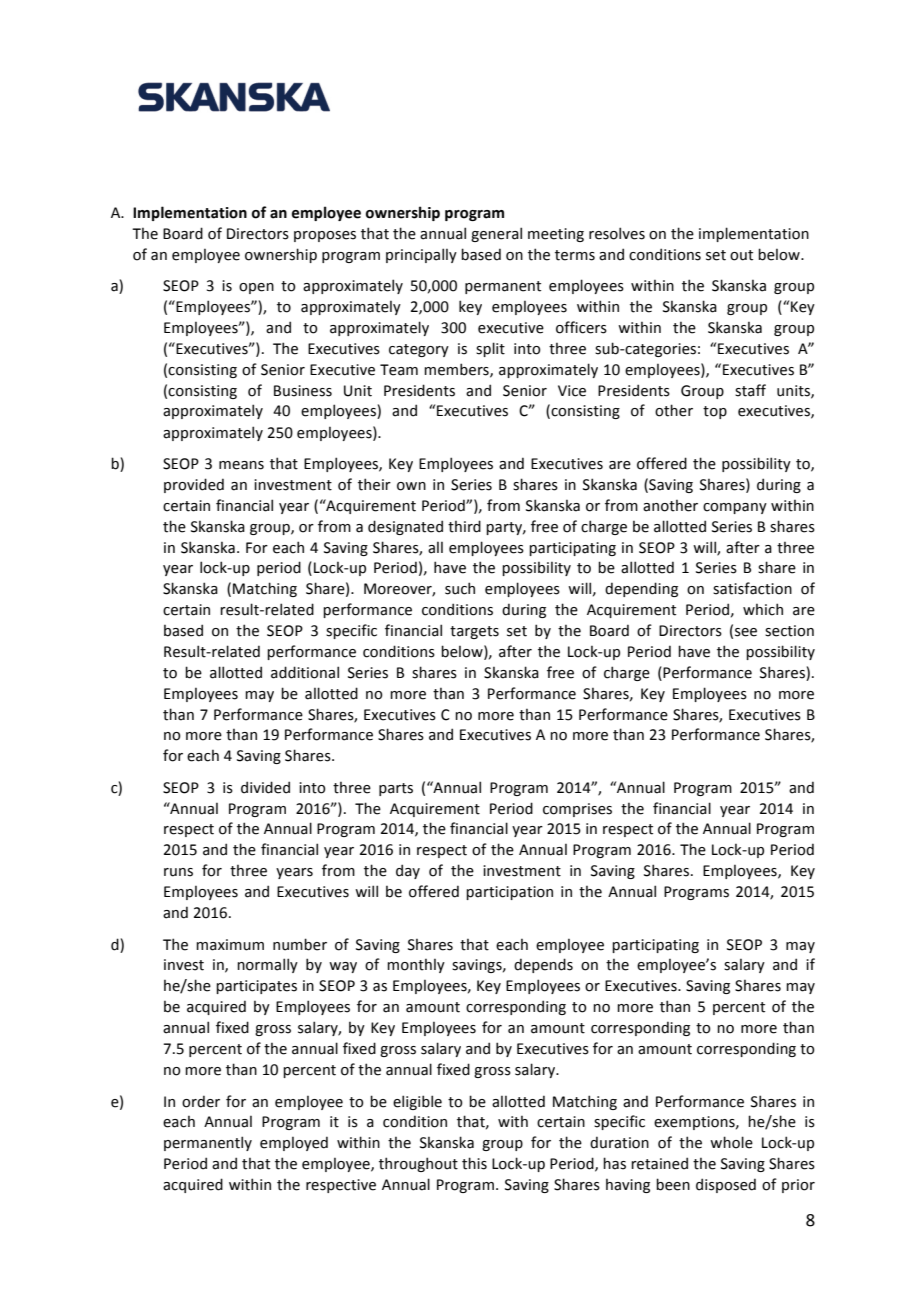  I want to click on runs, so click(178, 872).
